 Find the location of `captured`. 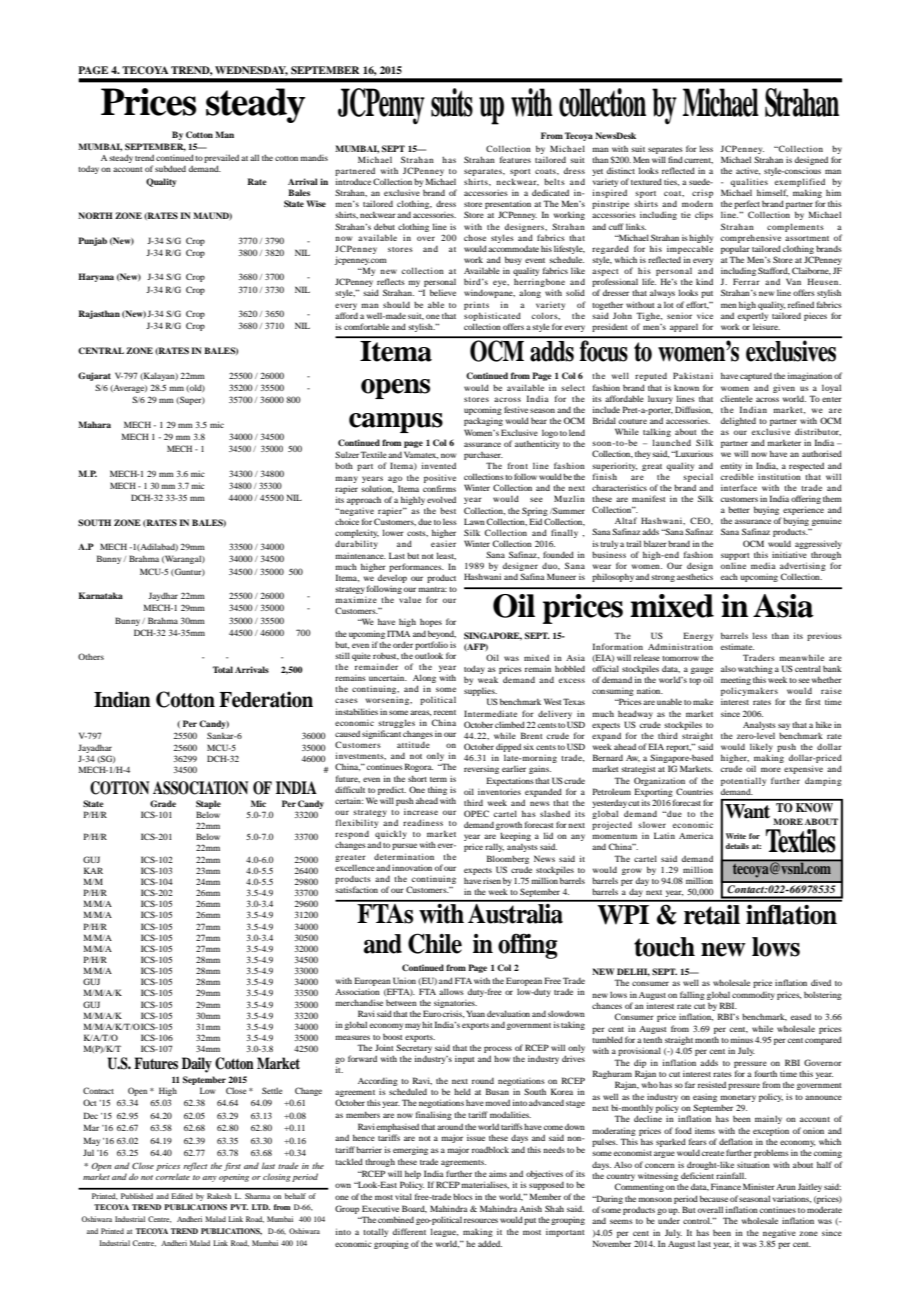

captured is located at coordinates (756, 377).
